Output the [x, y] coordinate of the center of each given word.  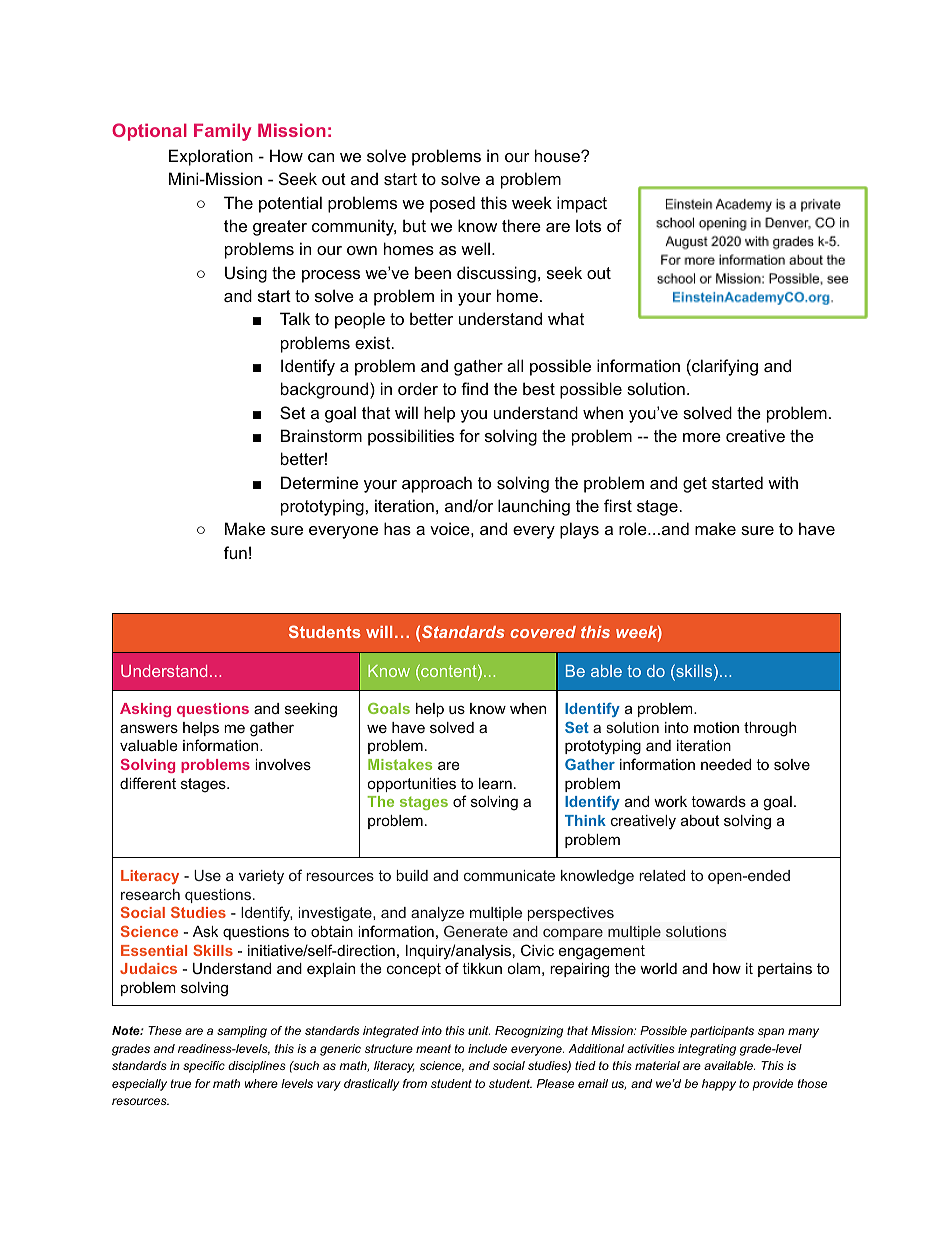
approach [437, 484]
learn [495, 783]
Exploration [211, 157]
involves [283, 764]
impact [582, 204]
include [487, 1048]
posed [452, 204]
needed [726, 764]
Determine [319, 482]
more [702, 437]
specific [204, 1067]
